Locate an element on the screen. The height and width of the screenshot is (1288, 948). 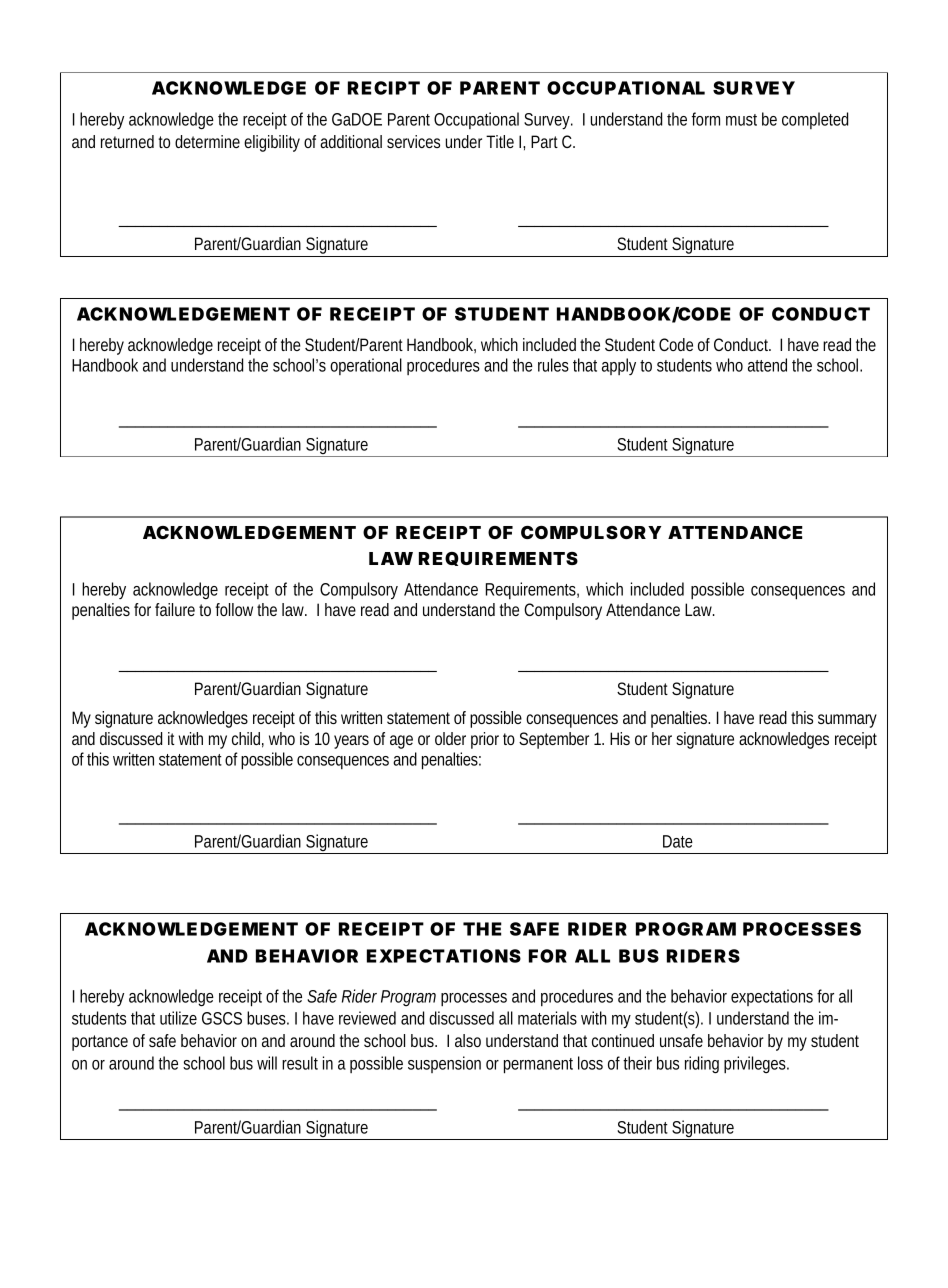
utilize is located at coordinates (178, 1018).
